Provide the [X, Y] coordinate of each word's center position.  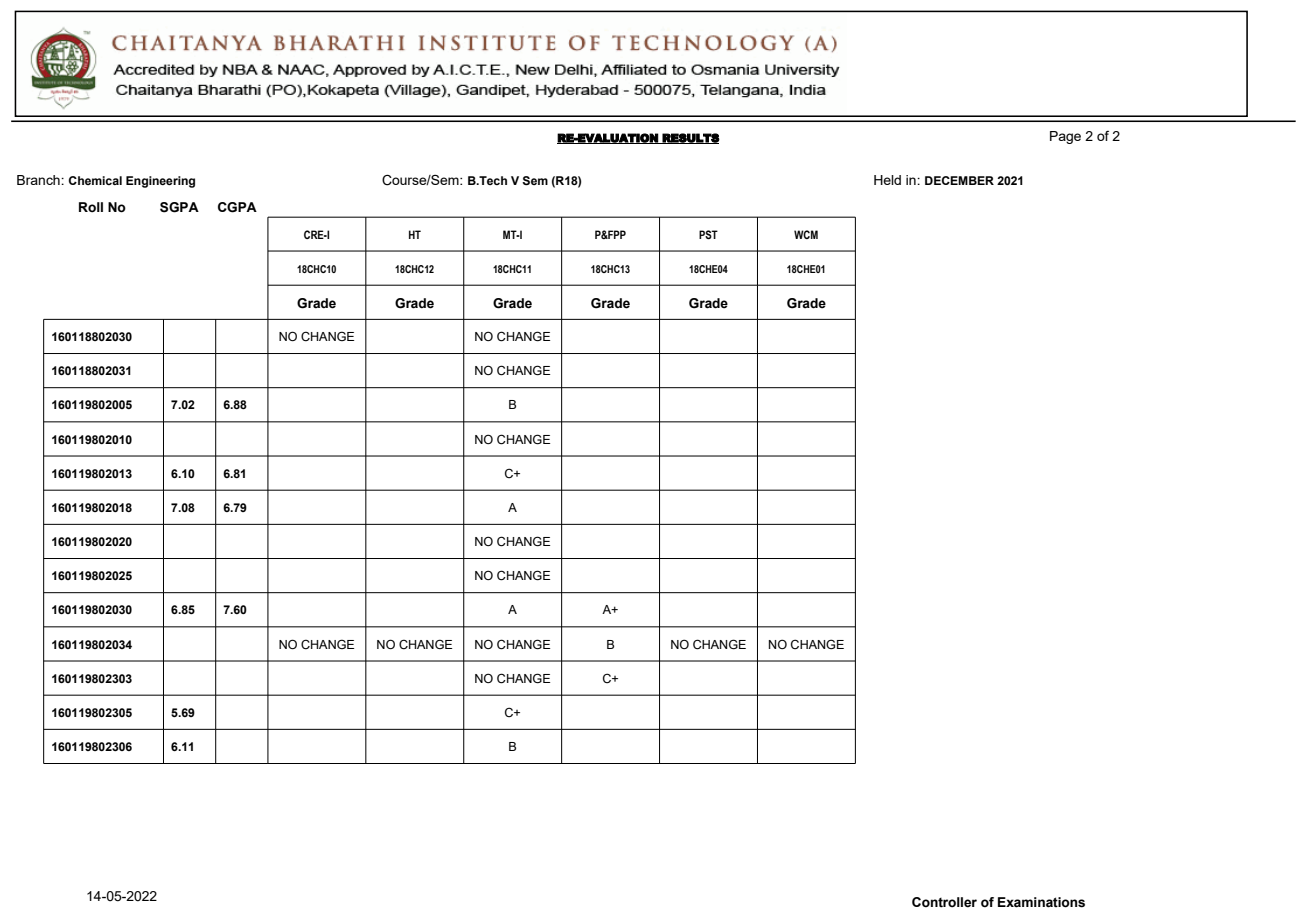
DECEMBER [959, 180]
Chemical [95, 180]
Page [1065, 137]
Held [887, 180]
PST [708, 234]
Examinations [1041, 902]
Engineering [160, 182]
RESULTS [690, 138]
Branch [39, 180]
